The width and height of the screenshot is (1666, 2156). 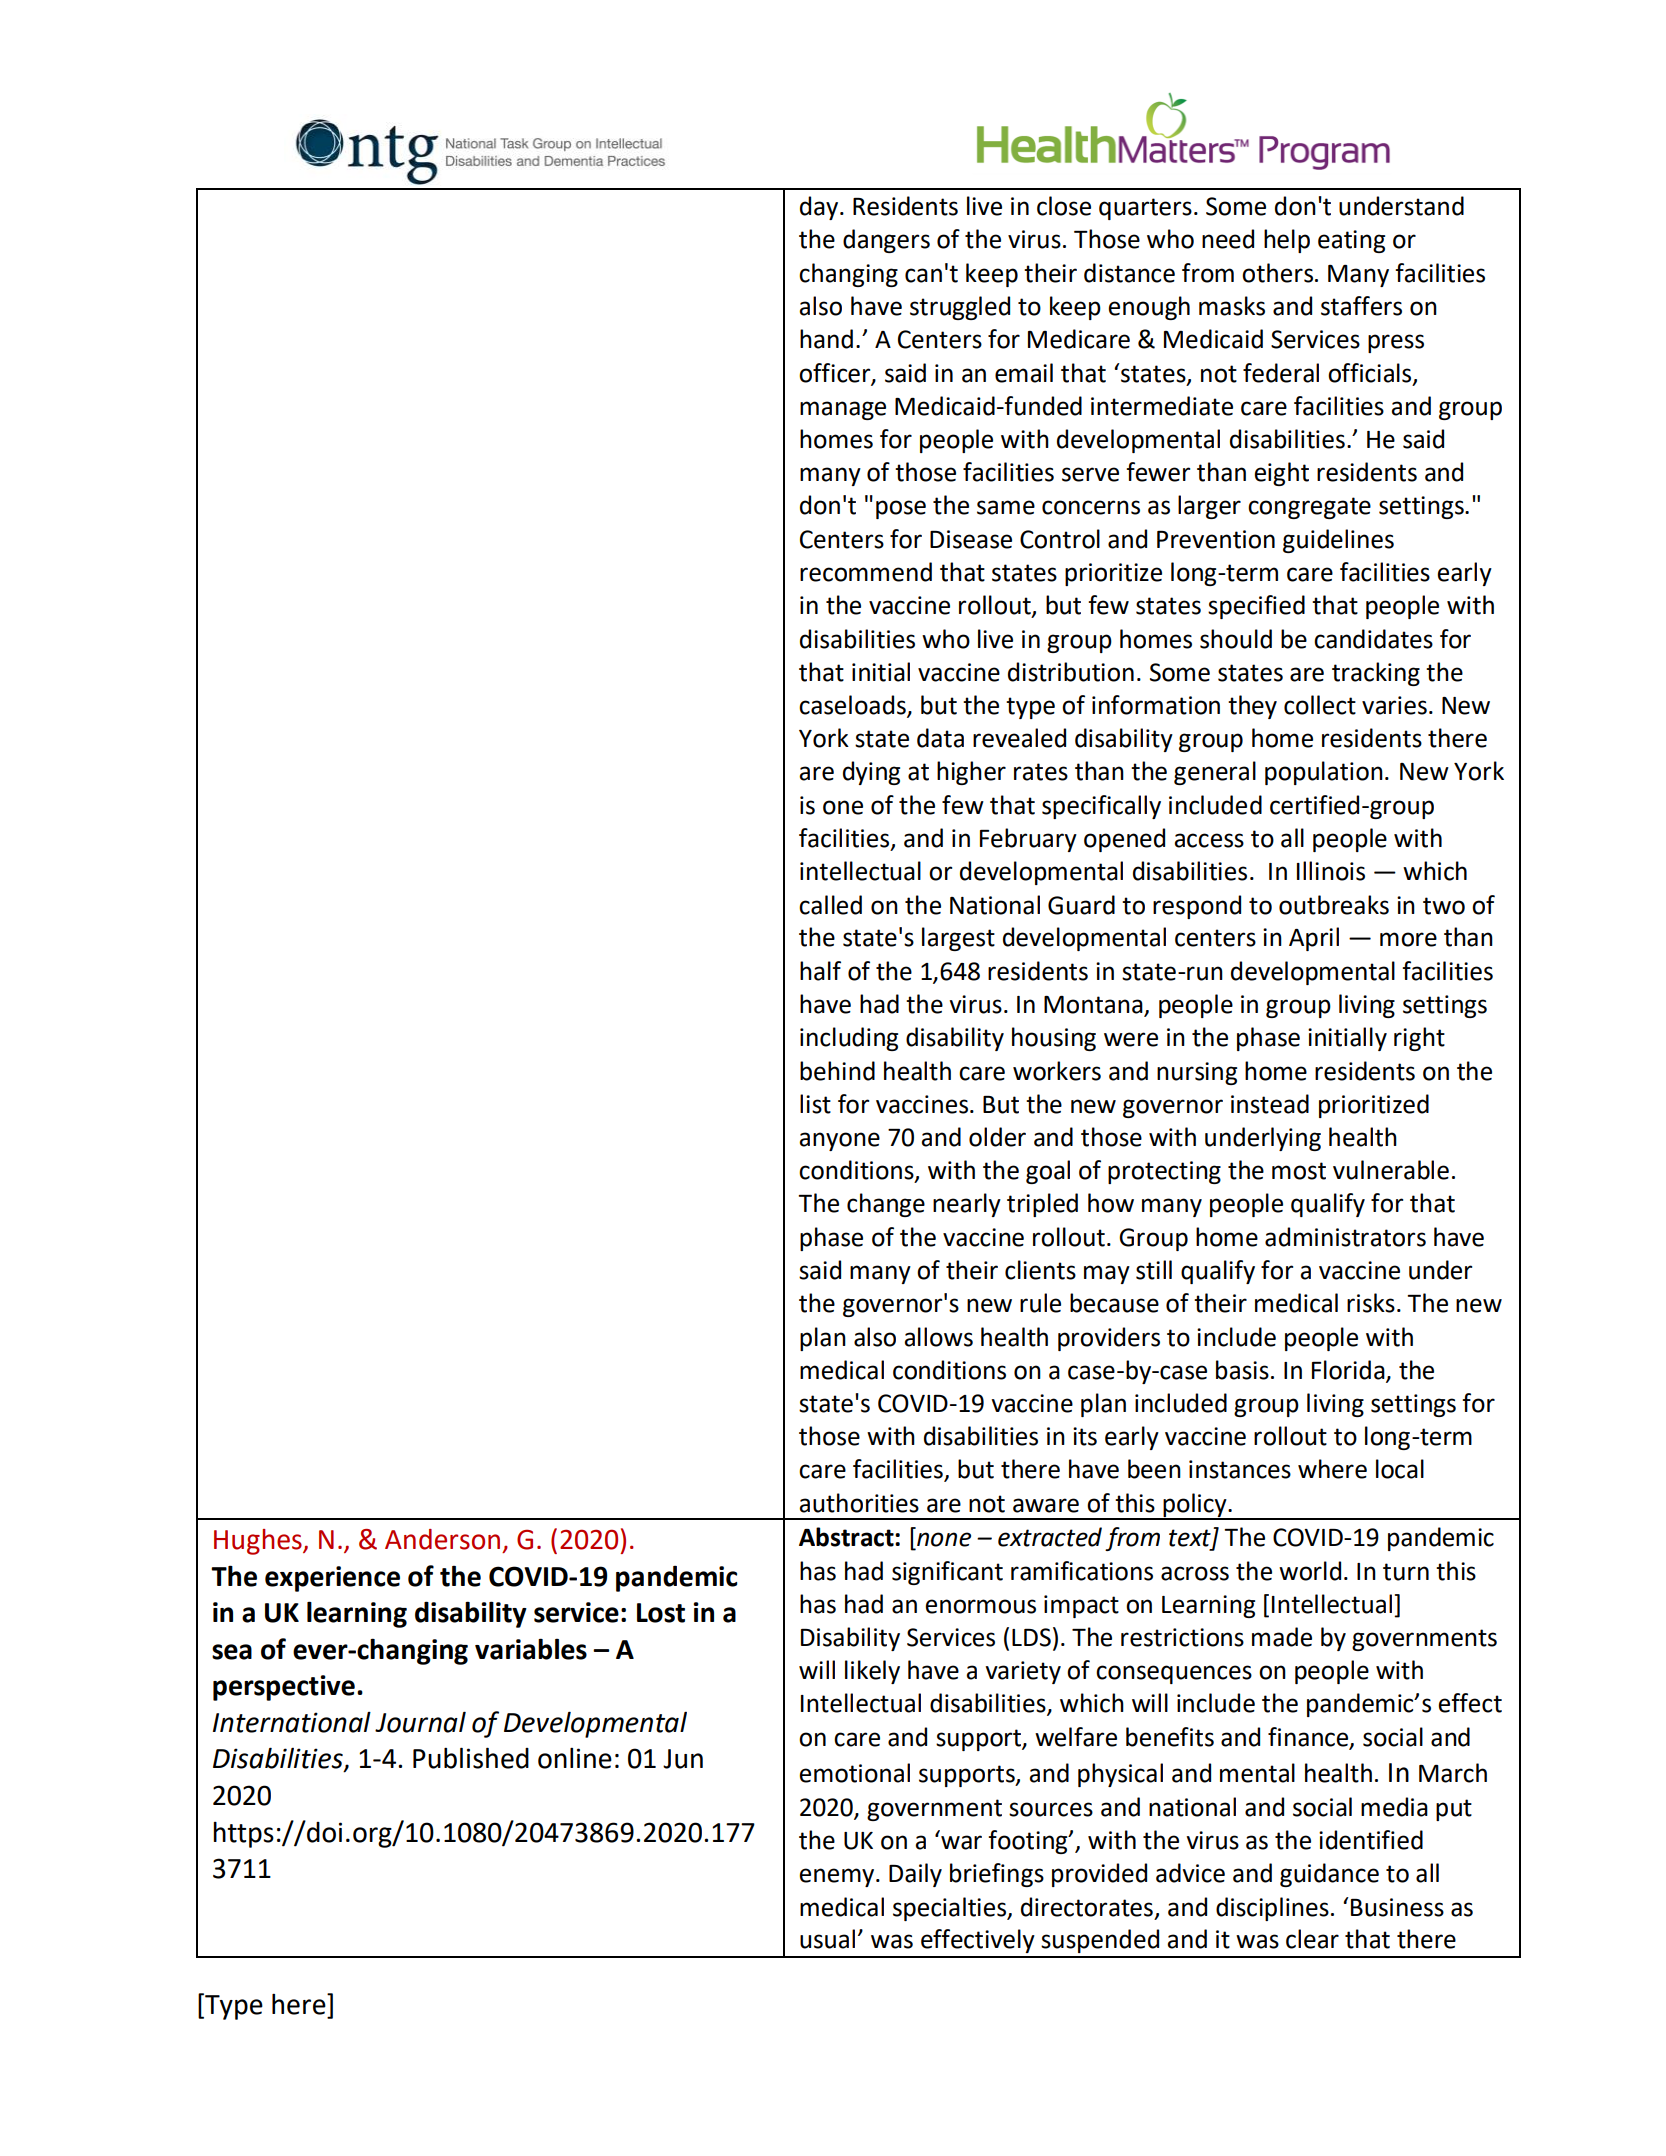 I want to click on dying, so click(x=871, y=773).
